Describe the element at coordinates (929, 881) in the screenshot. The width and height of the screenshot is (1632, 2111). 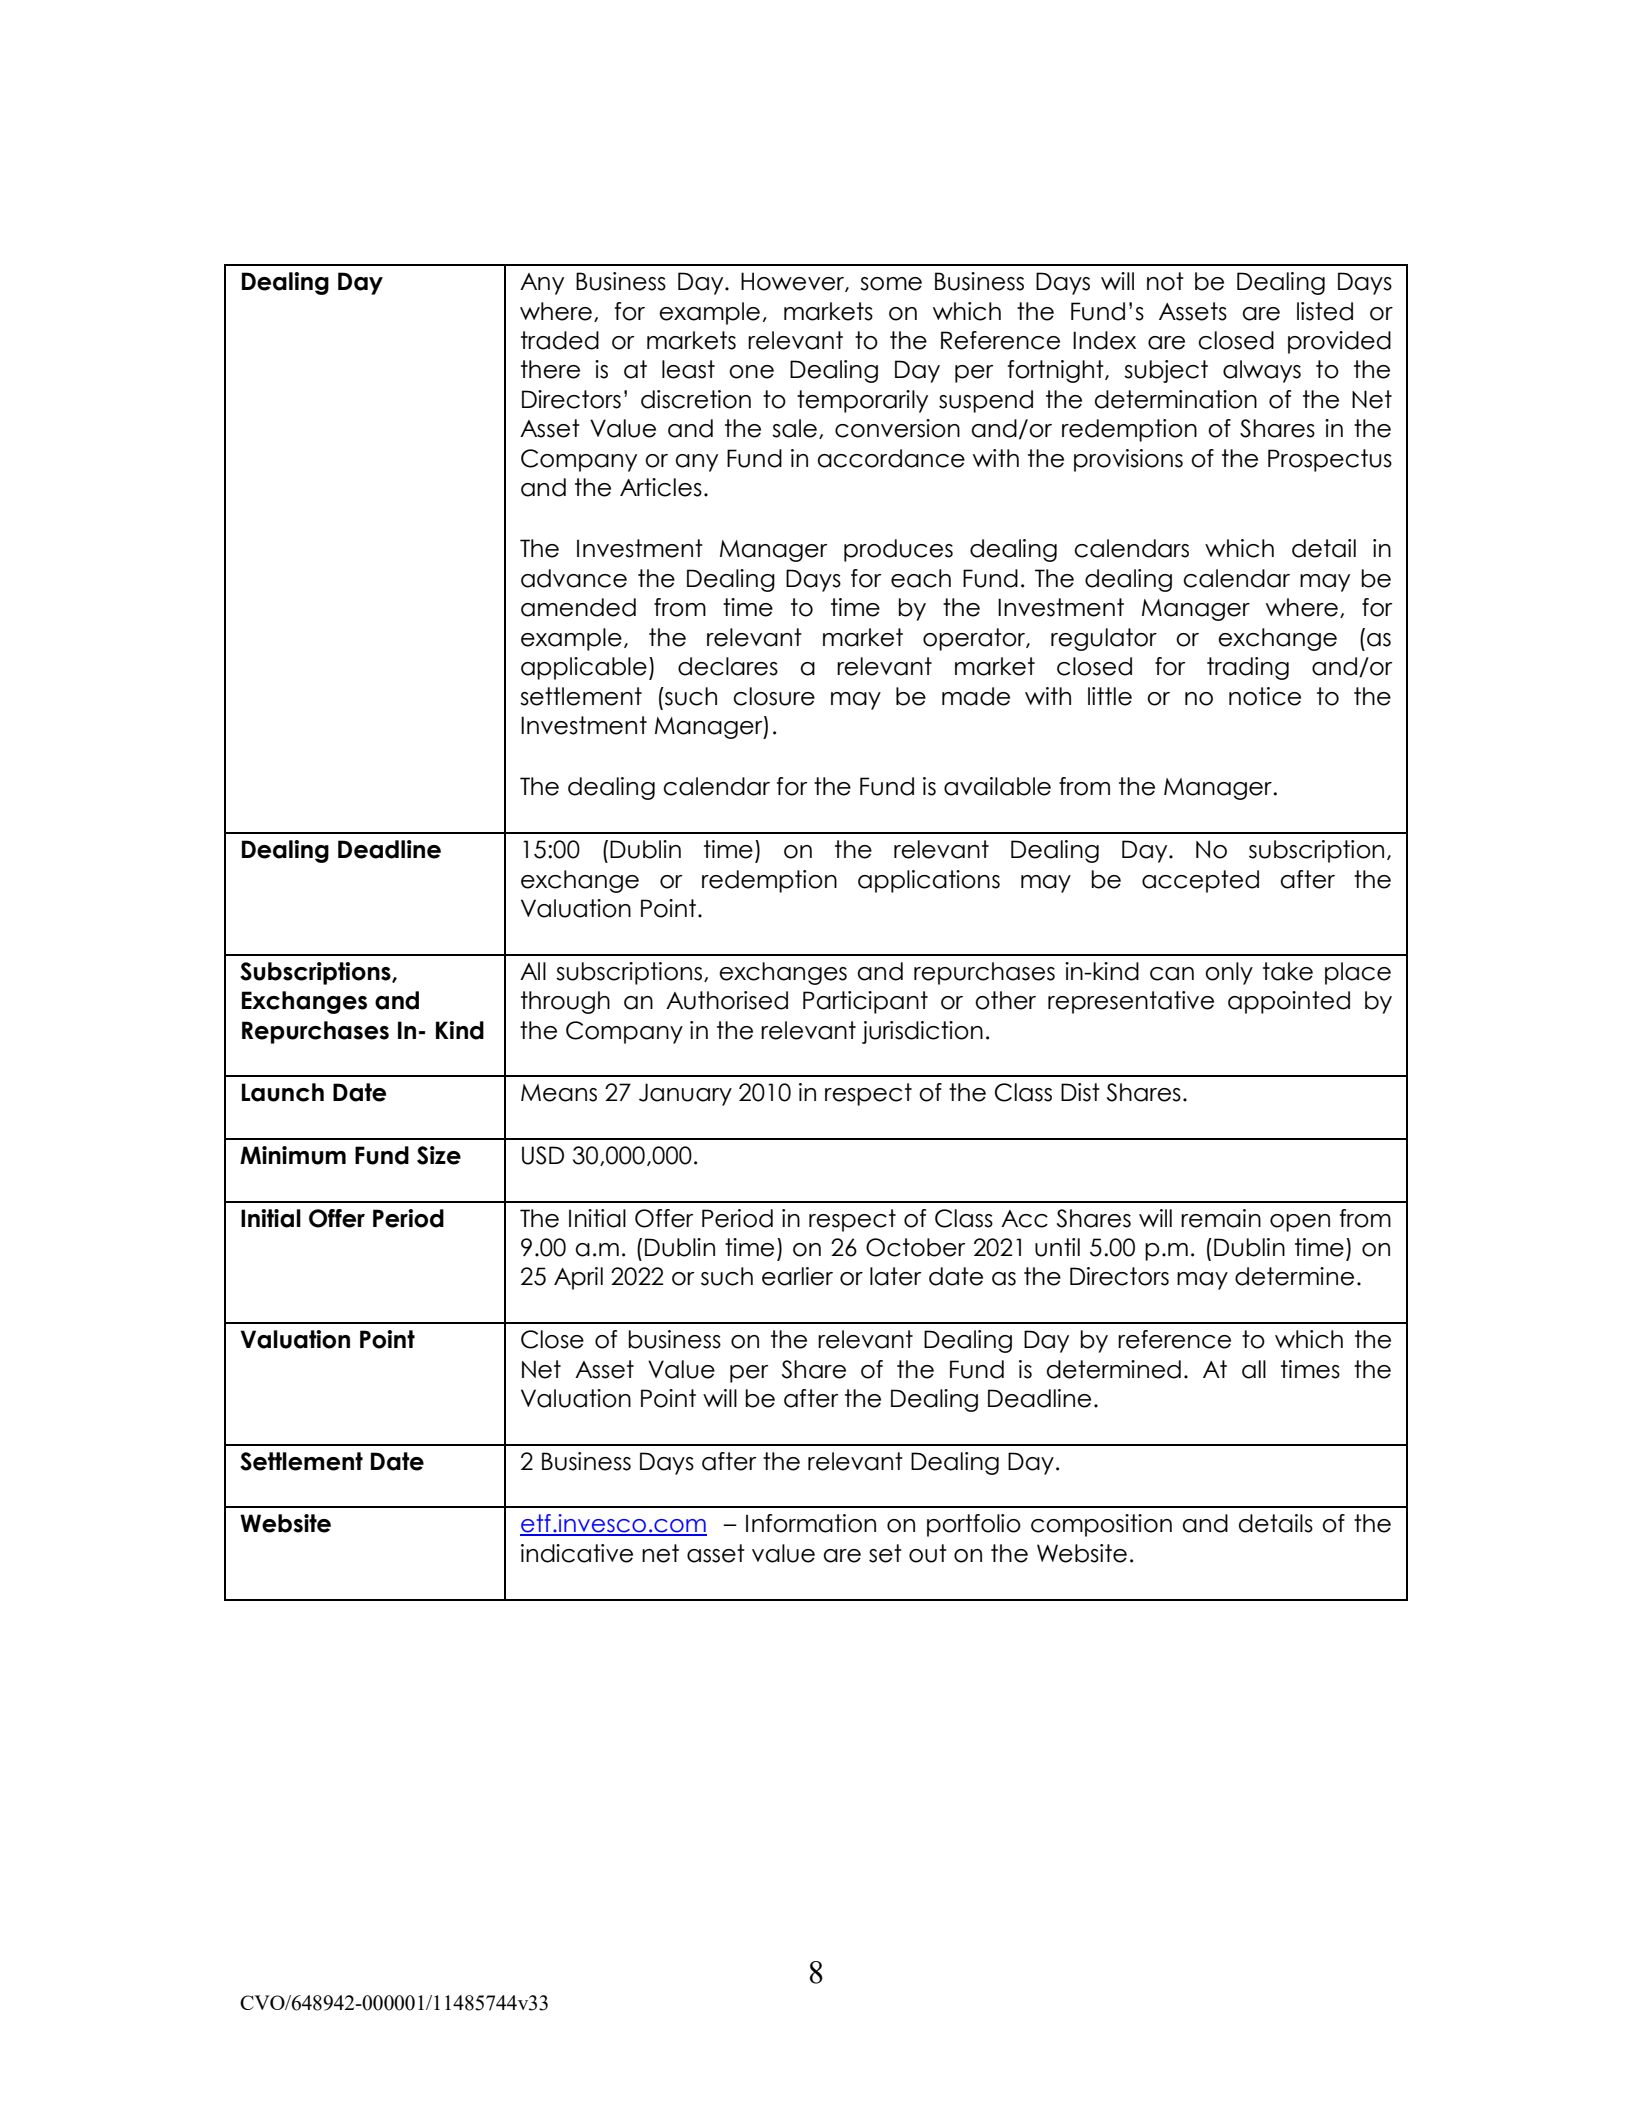
I see `applications` at that location.
